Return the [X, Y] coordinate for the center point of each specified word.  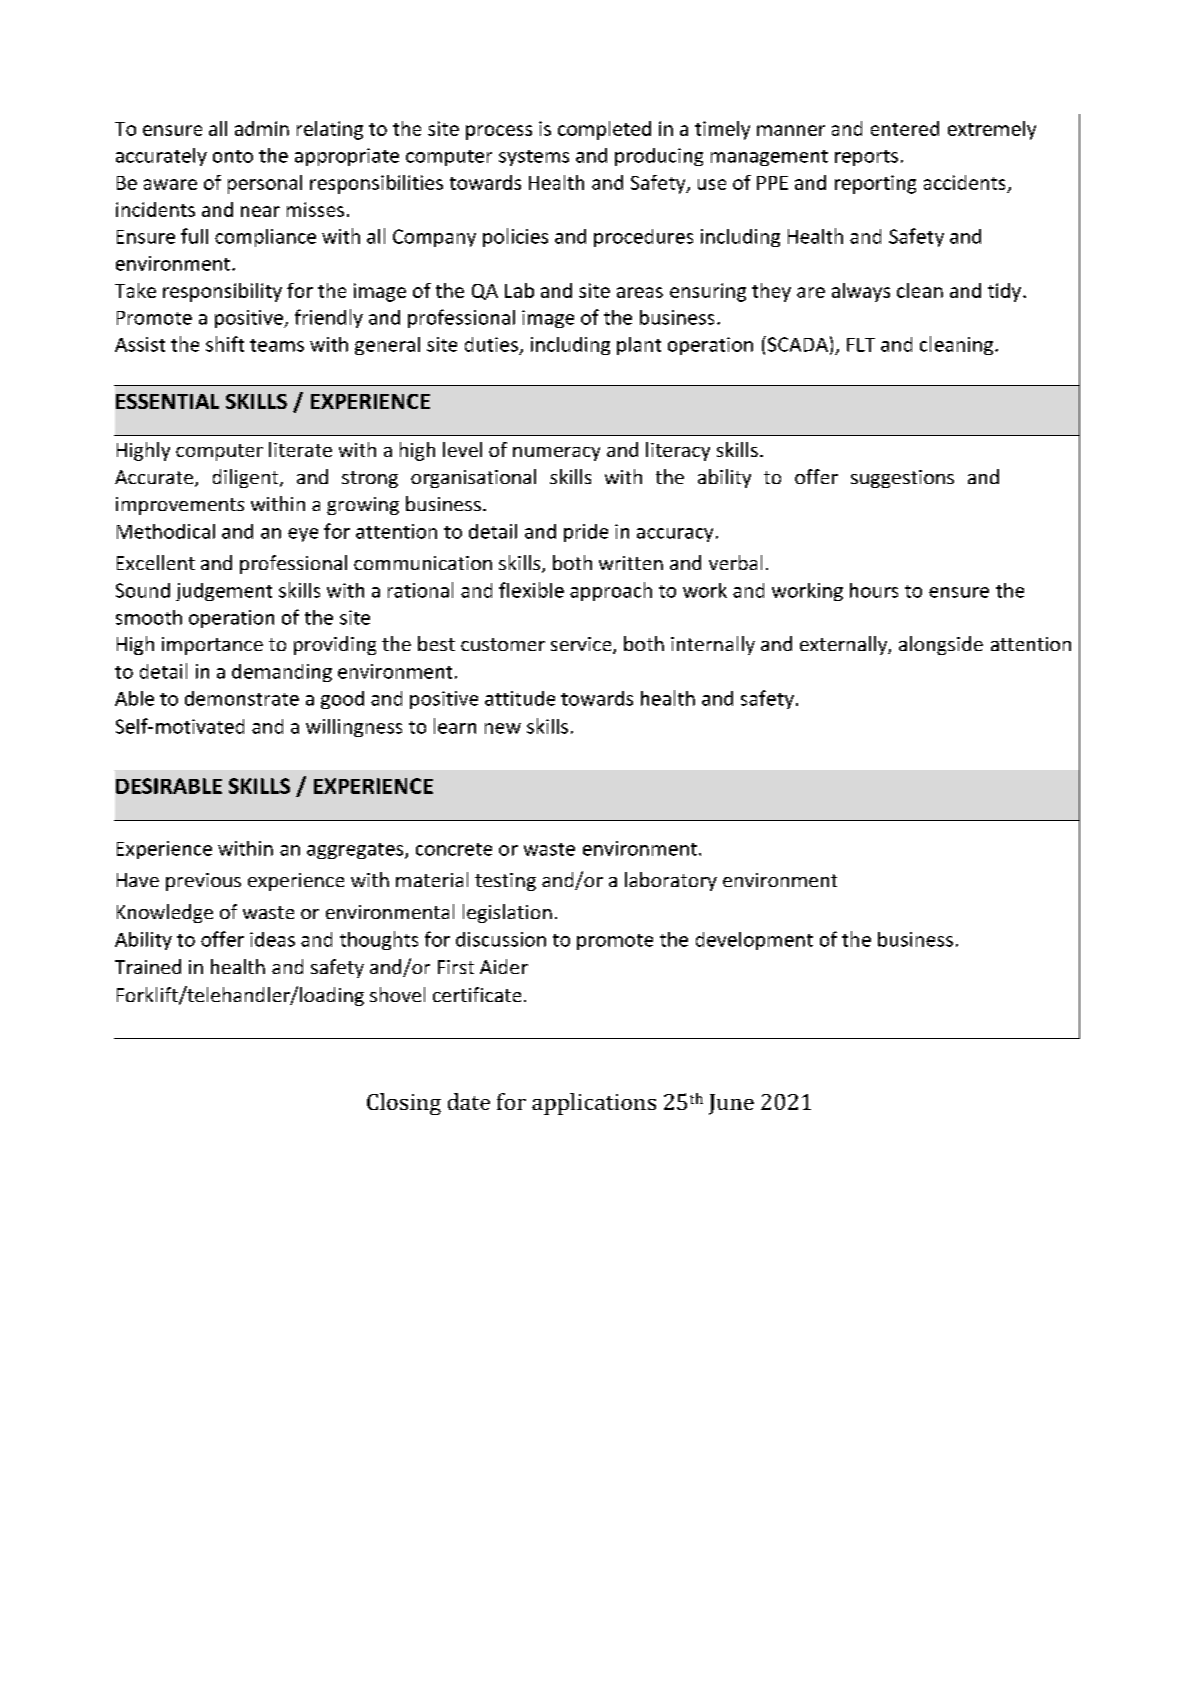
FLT [861, 345]
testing [505, 882]
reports [866, 158]
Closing [404, 1104]
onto [233, 156]
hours [874, 590]
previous [203, 882]
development [754, 941]
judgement [224, 592]
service [582, 645]
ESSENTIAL [167, 401]
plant [639, 346]
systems [534, 158]
